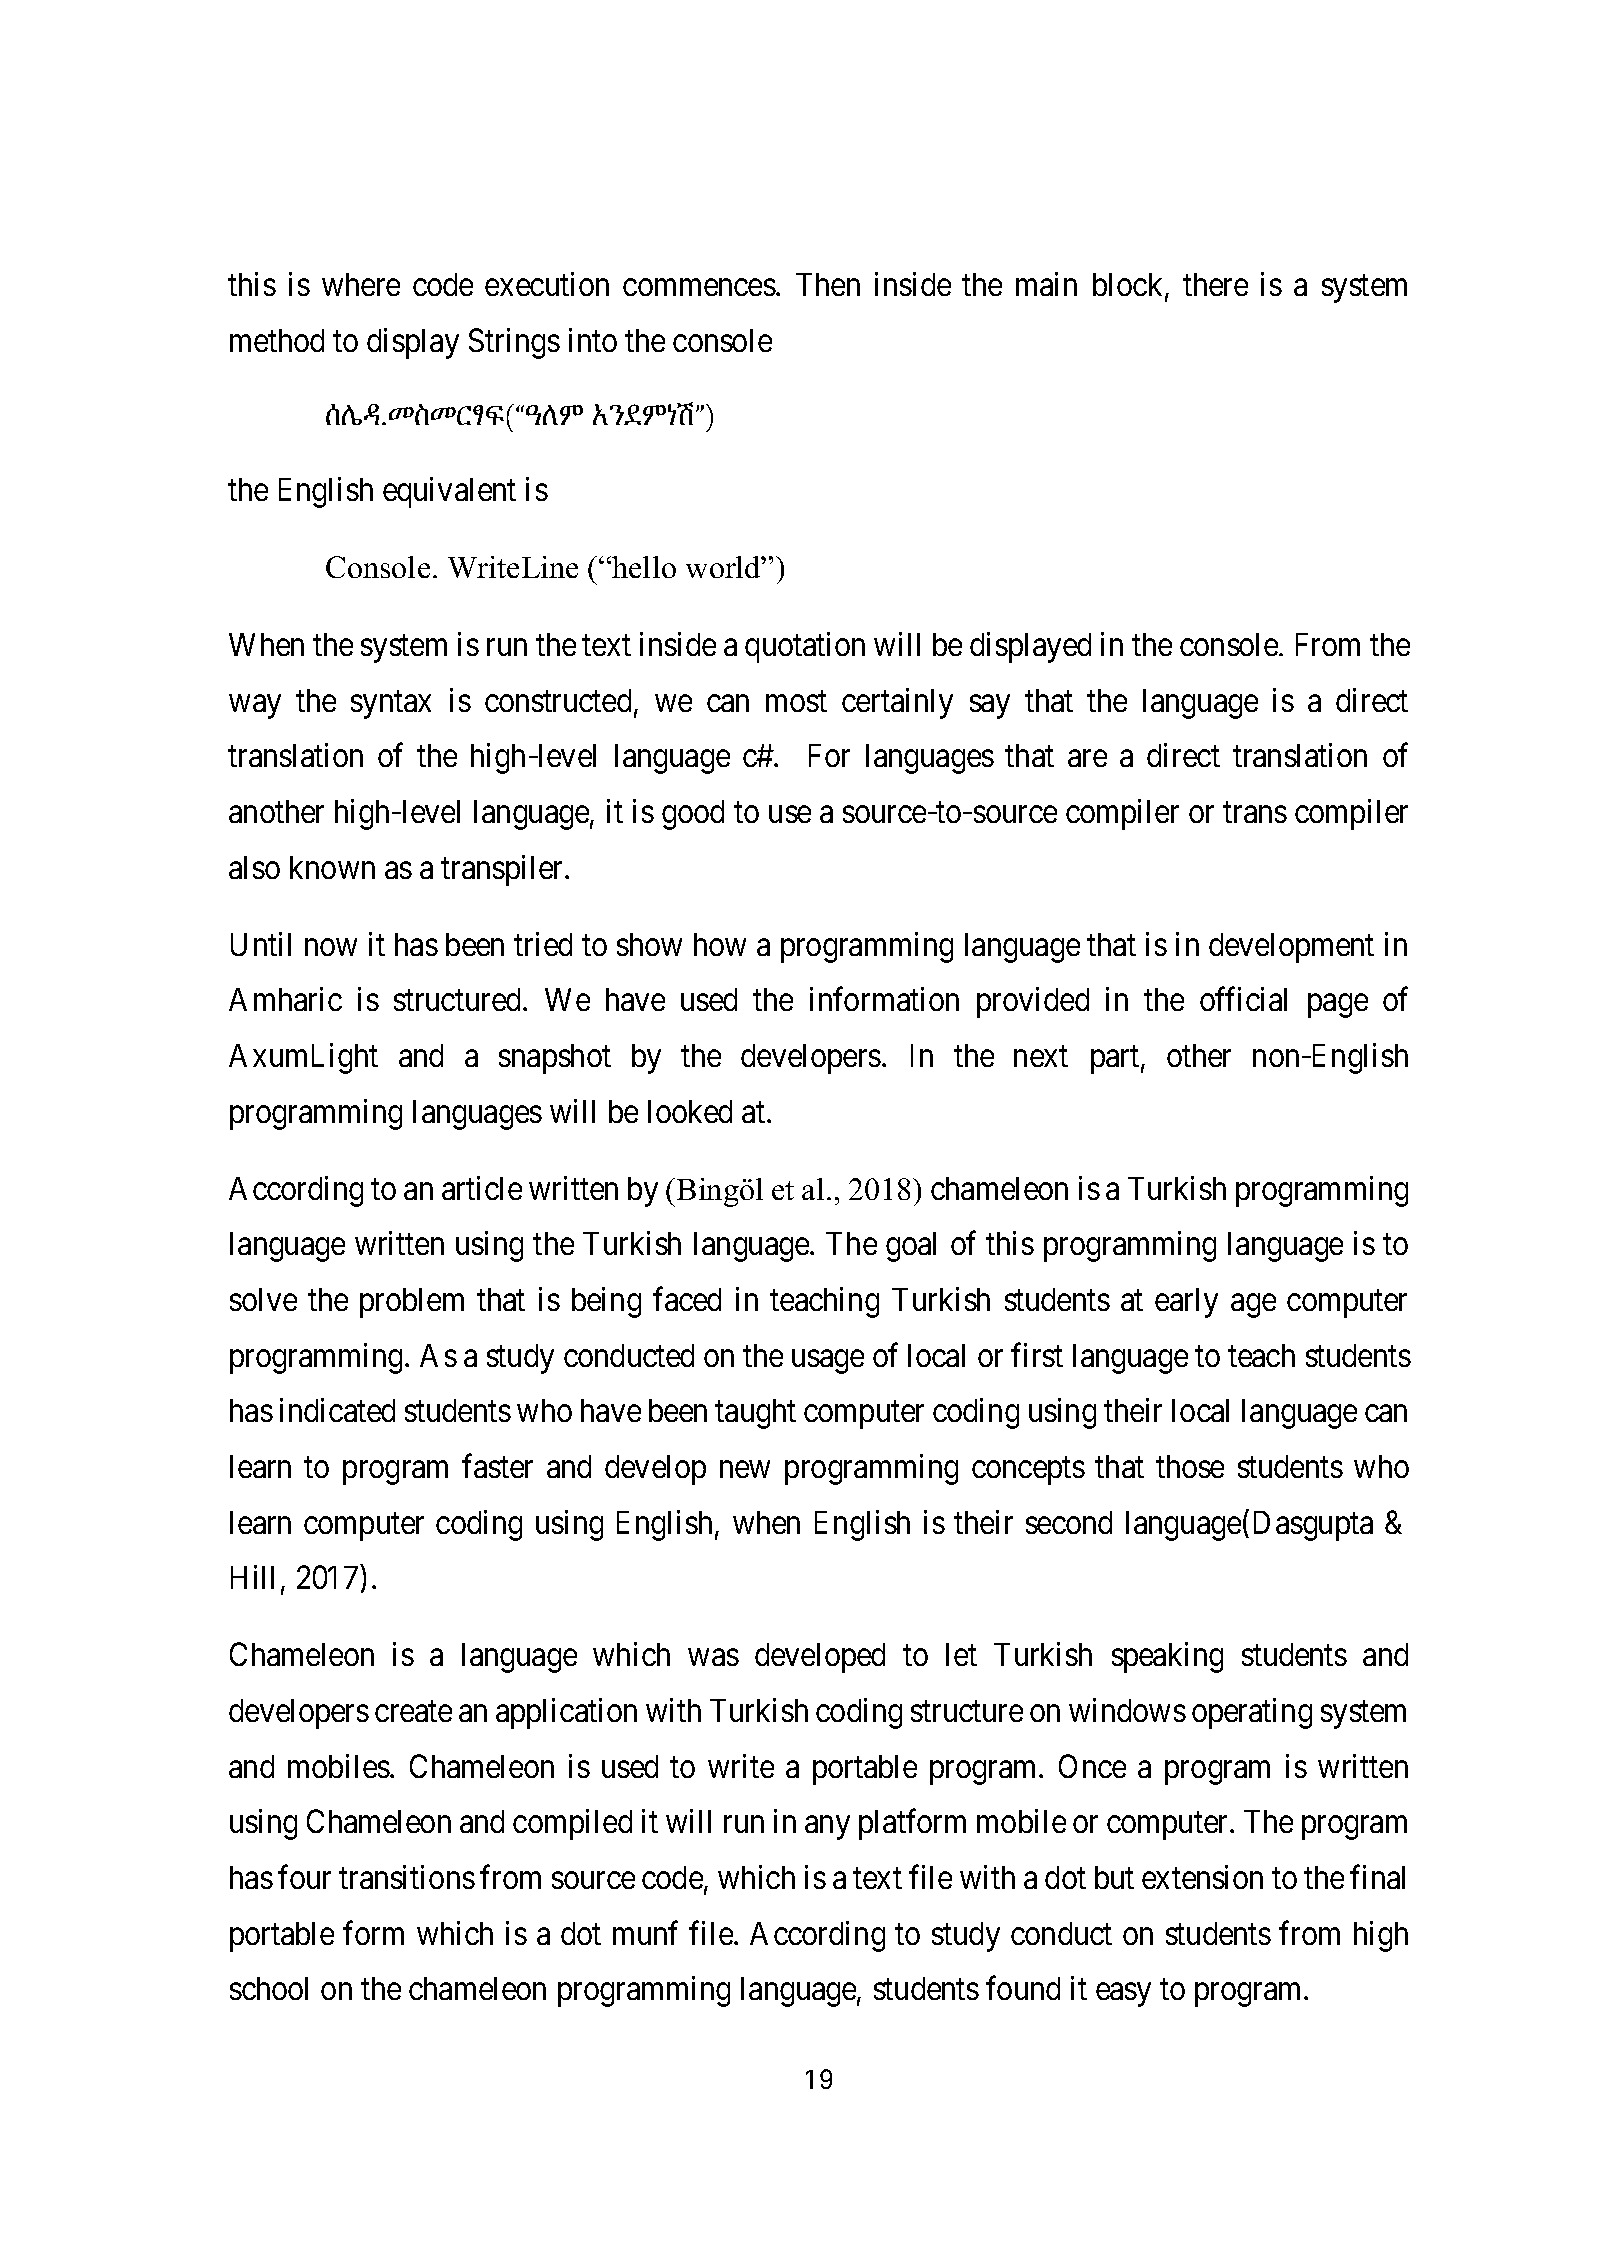 Image resolution: width=1600 pixels, height=2263 pixels. I want to click on indicated, so click(337, 1410).
